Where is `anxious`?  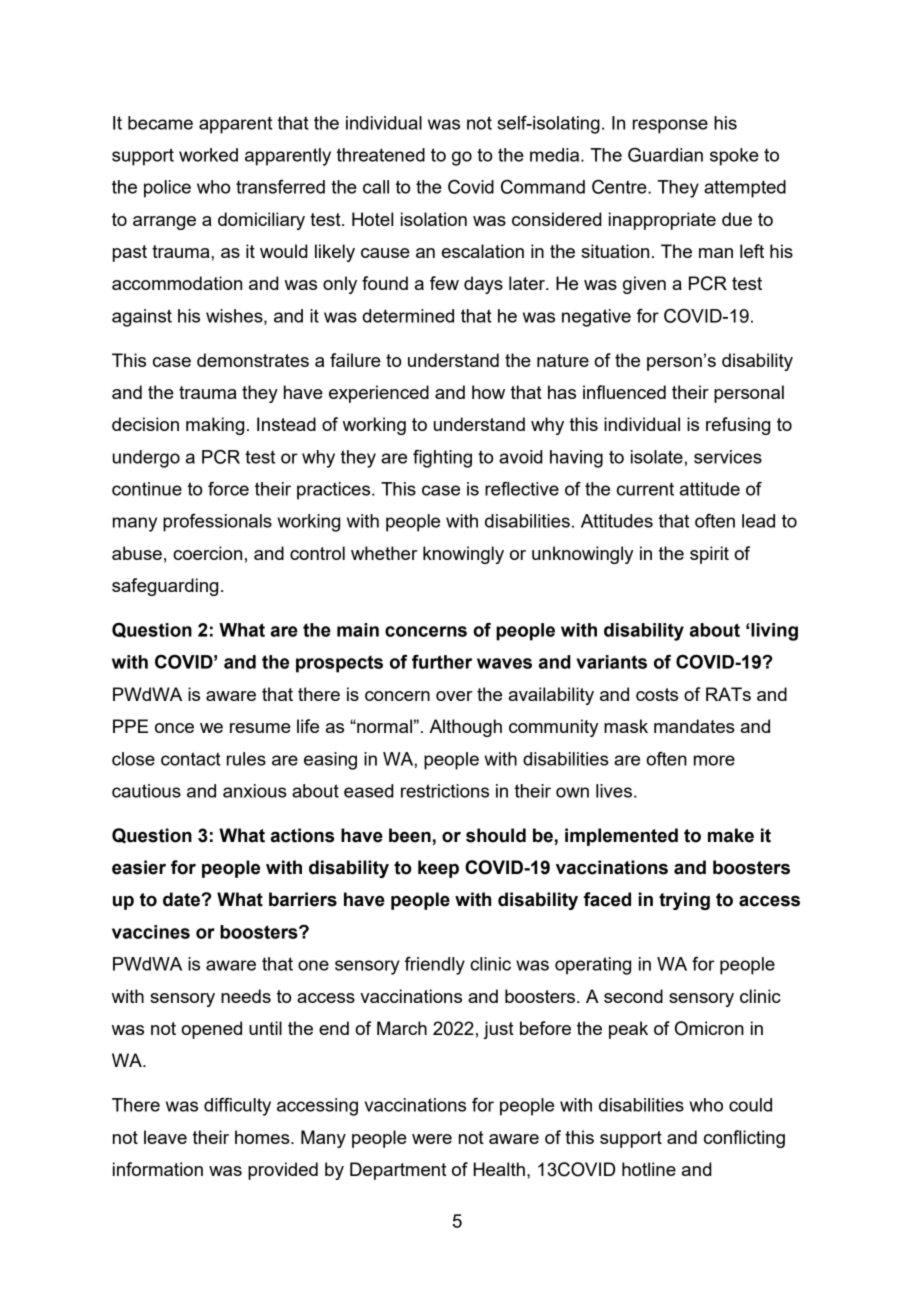
anxious is located at coordinates (255, 791).
